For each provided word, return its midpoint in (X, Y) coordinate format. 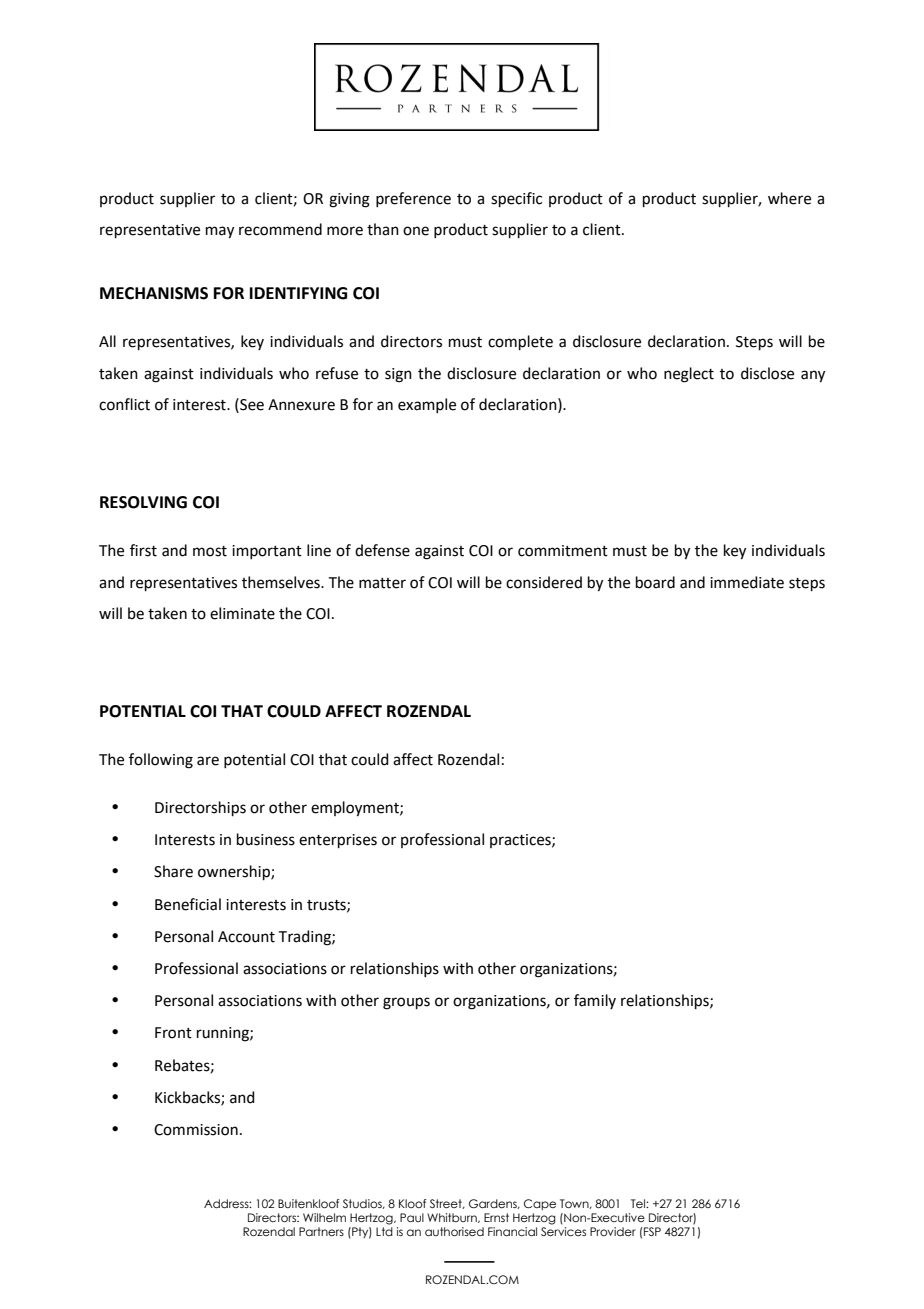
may (220, 232)
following (161, 761)
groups (406, 1003)
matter (382, 583)
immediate (747, 582)
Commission (196, 1130)
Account (246, 937)
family (595, 1001)
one (416, 231)
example (427, 405)
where (789, 198)
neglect (689, 375)
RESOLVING (143, 502)
